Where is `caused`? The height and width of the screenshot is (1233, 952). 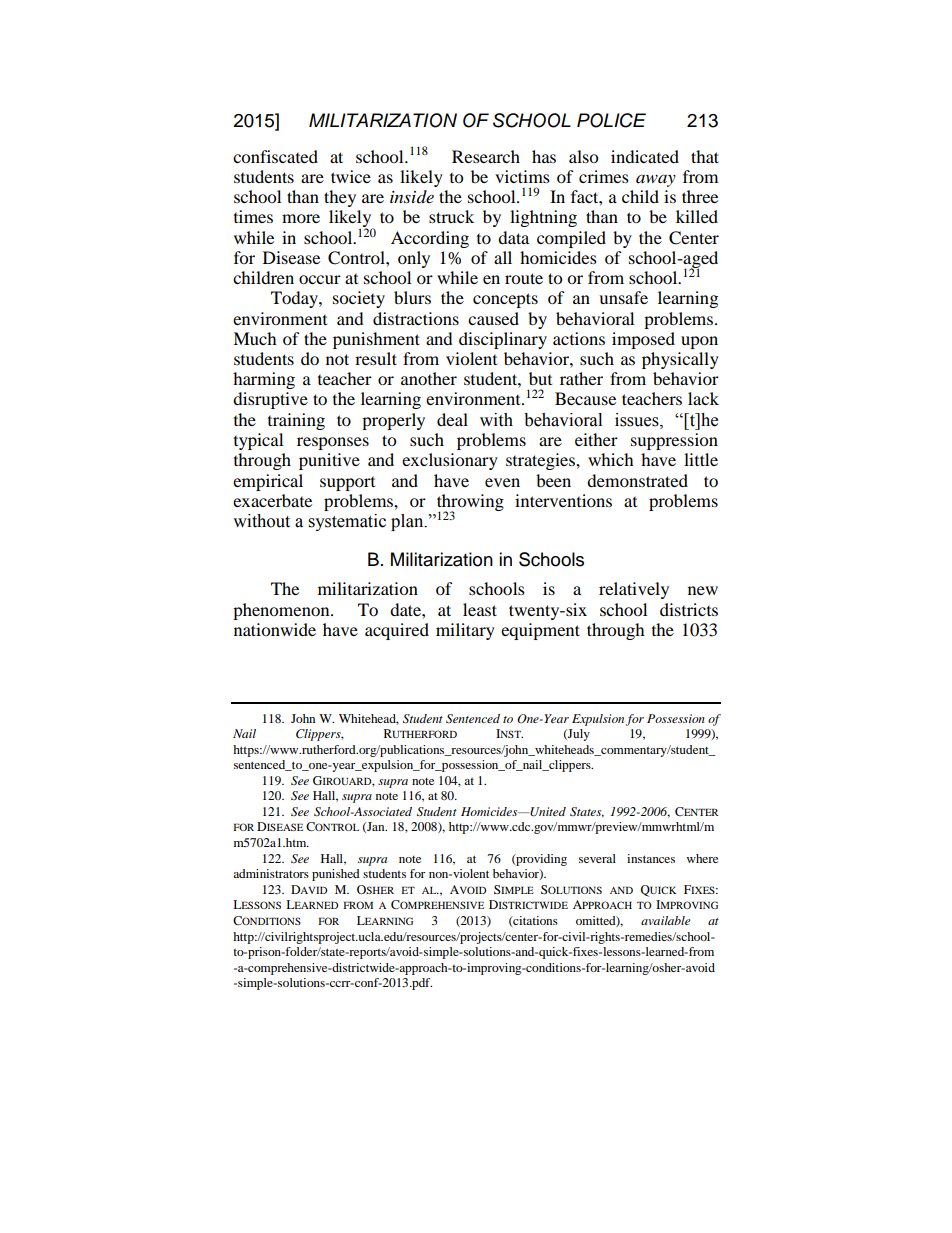
caused is located at coordinates (493, 318).
